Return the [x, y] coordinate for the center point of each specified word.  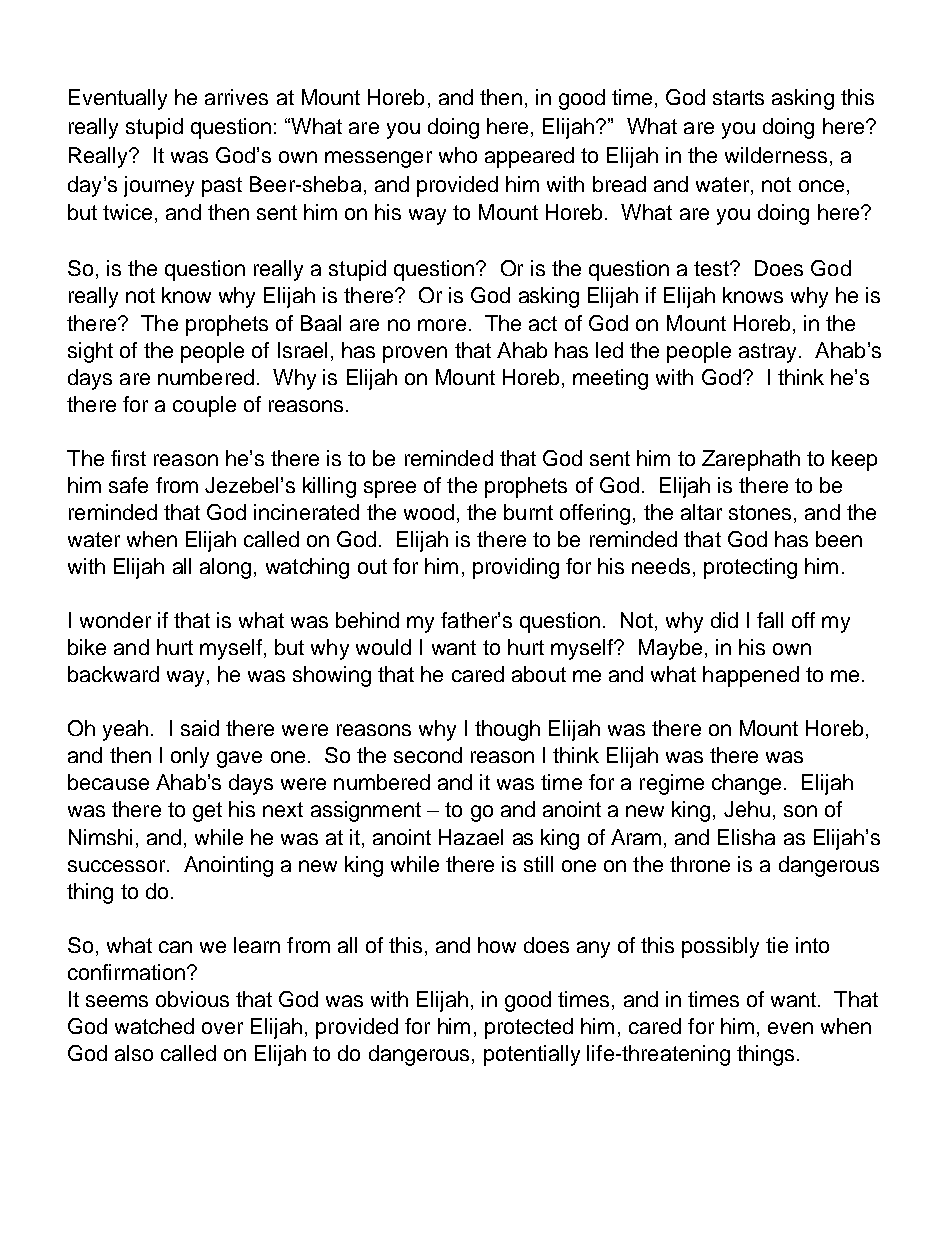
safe [128, 485]
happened [751, 676]
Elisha [746, 837]
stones [760, 512]
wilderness [776, 155]
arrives [236, 97]
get [207, 812]
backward [113, 674]
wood [429, 512]
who [458, 155]
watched [154, 1026]
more [442, 325]
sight [90, 352]
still [538, 864]
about [539, 674]
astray [767, 353]
